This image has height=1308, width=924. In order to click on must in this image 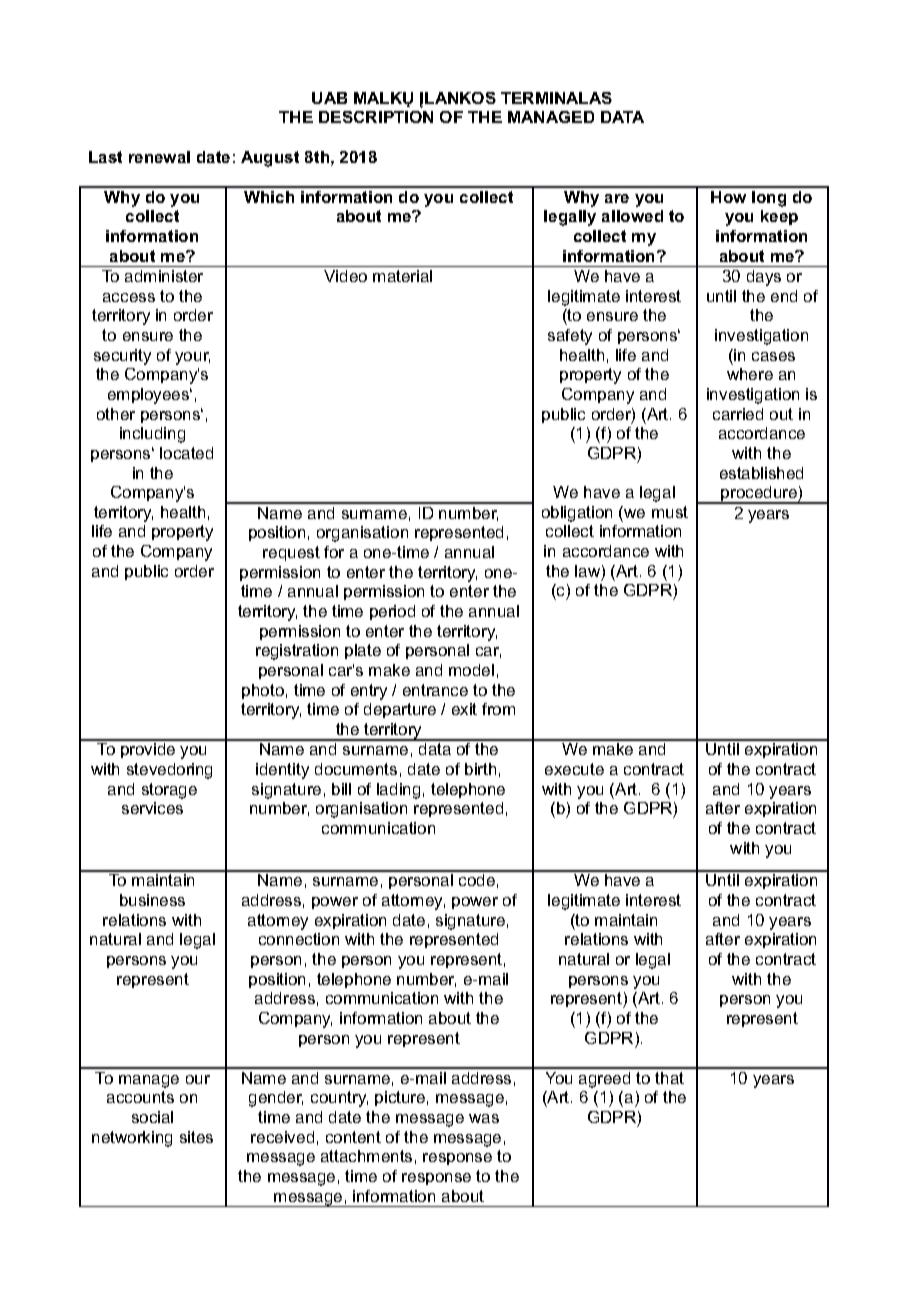, I will do `click(670, 512)`.
